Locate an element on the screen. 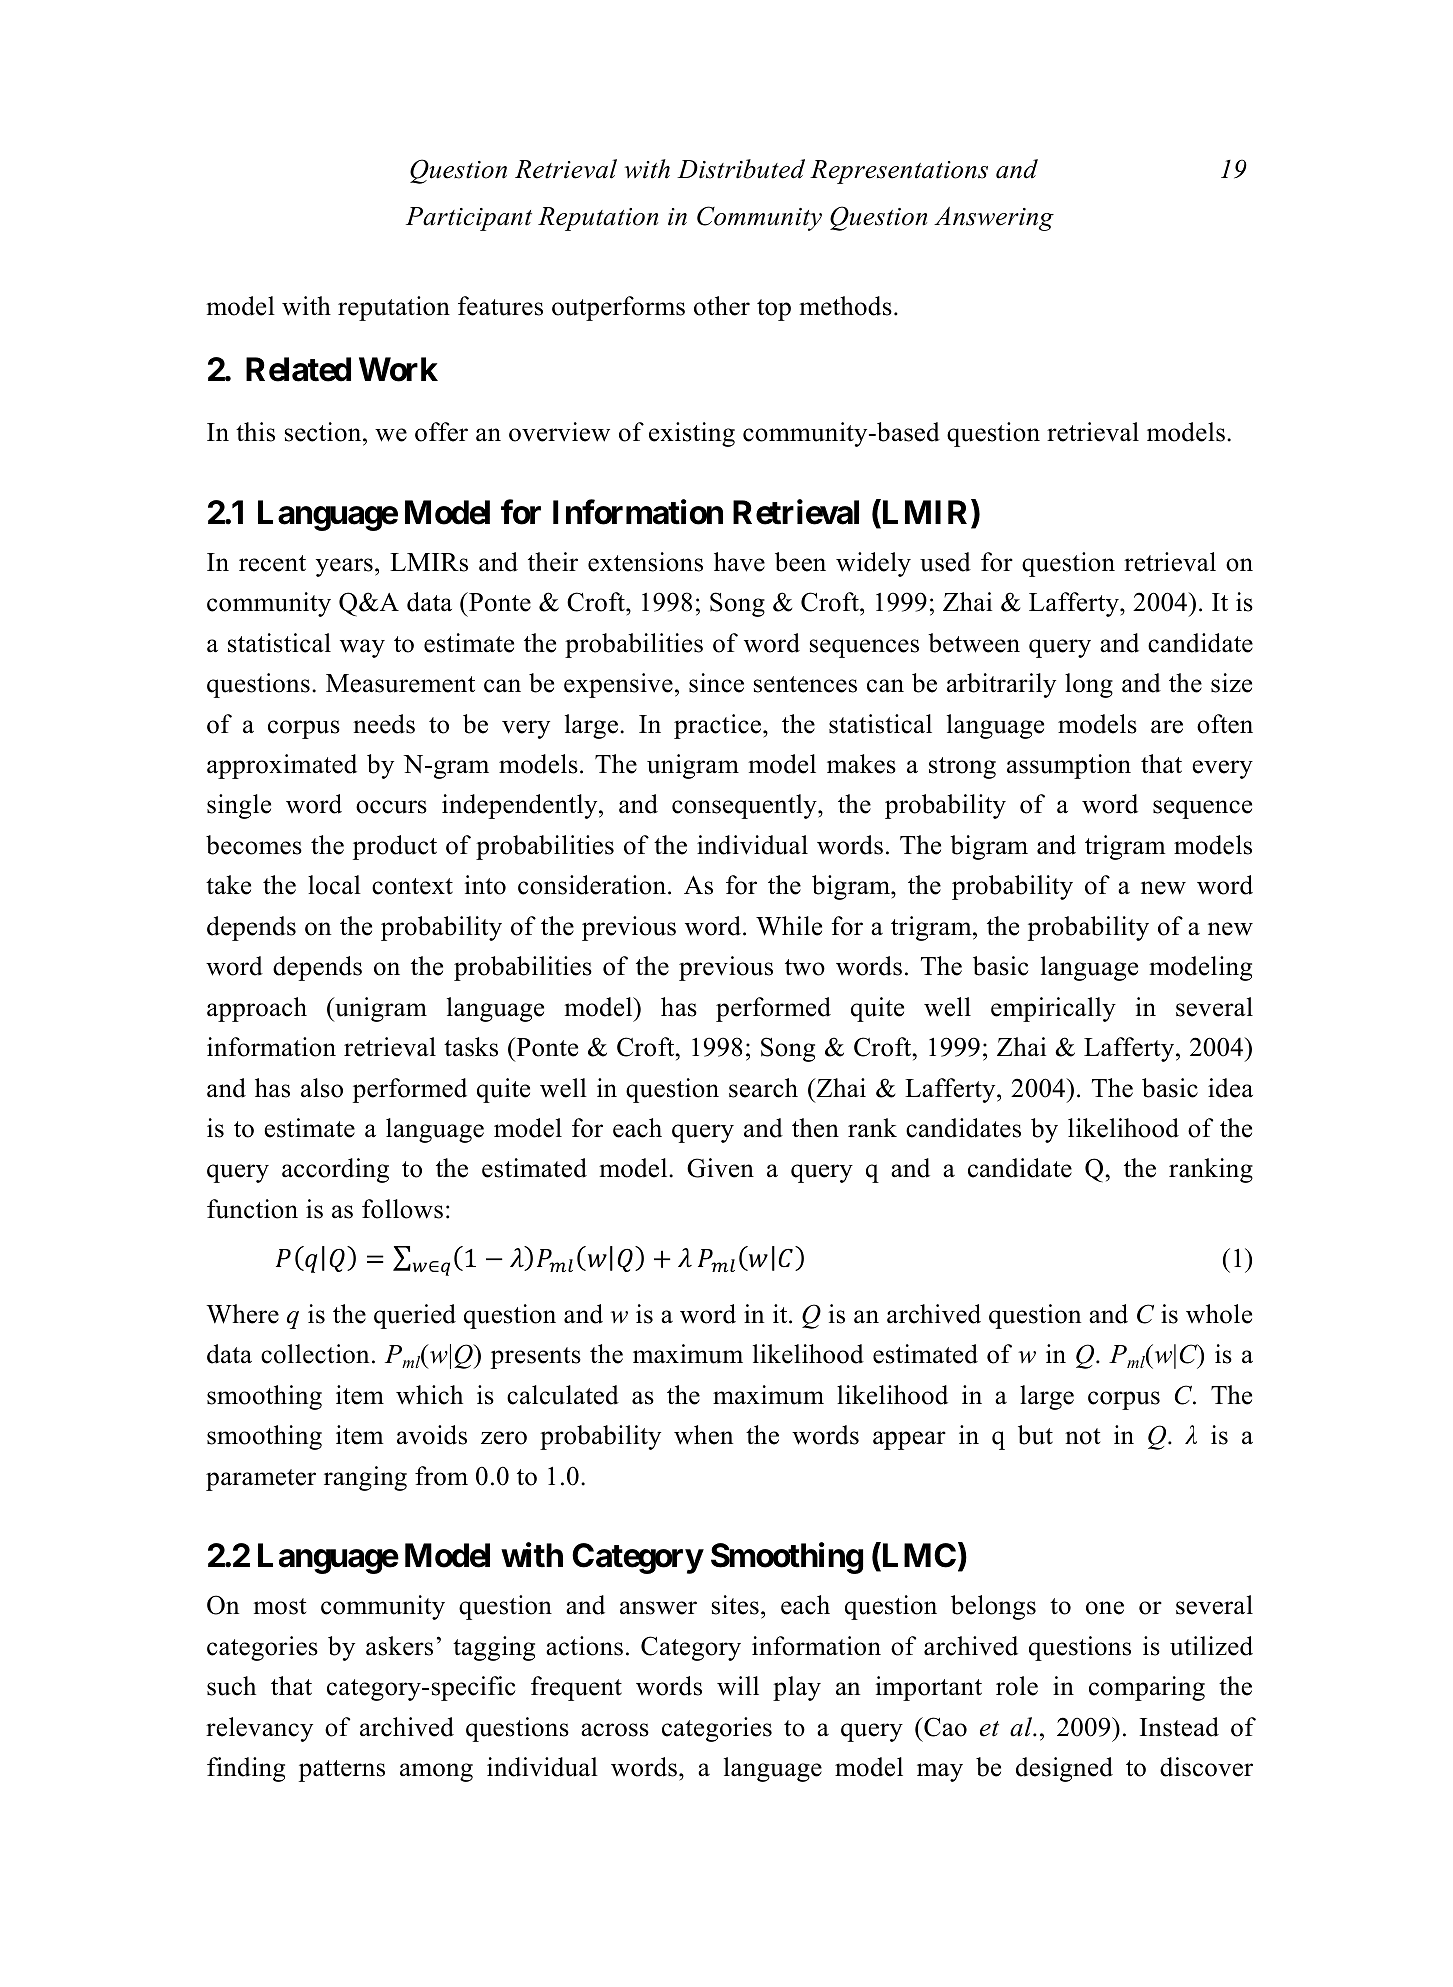 The image size is (1453, 1987). Participant is located at coordinates (469, 219).
